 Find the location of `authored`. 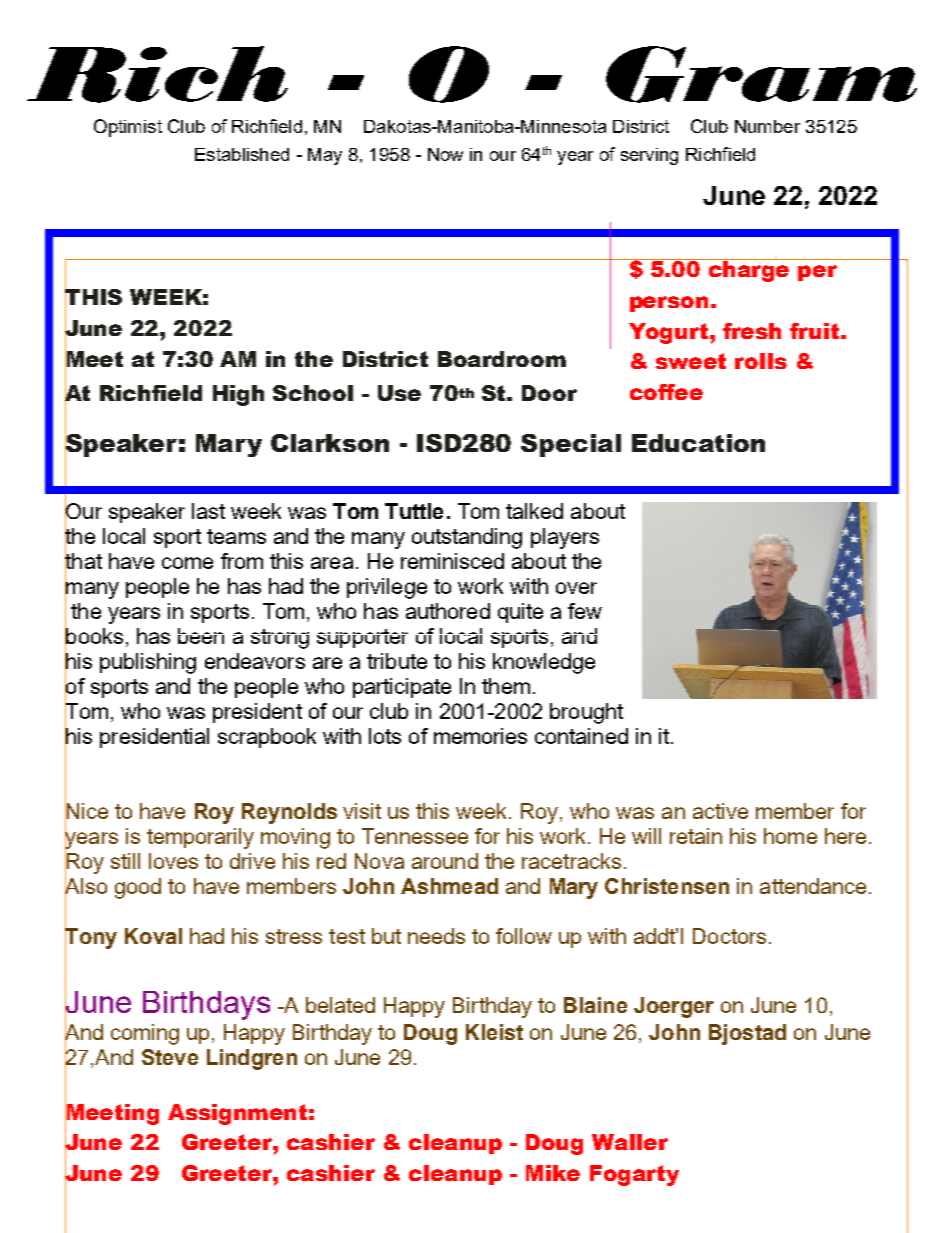

authored is located at coordinates (448, 611).
